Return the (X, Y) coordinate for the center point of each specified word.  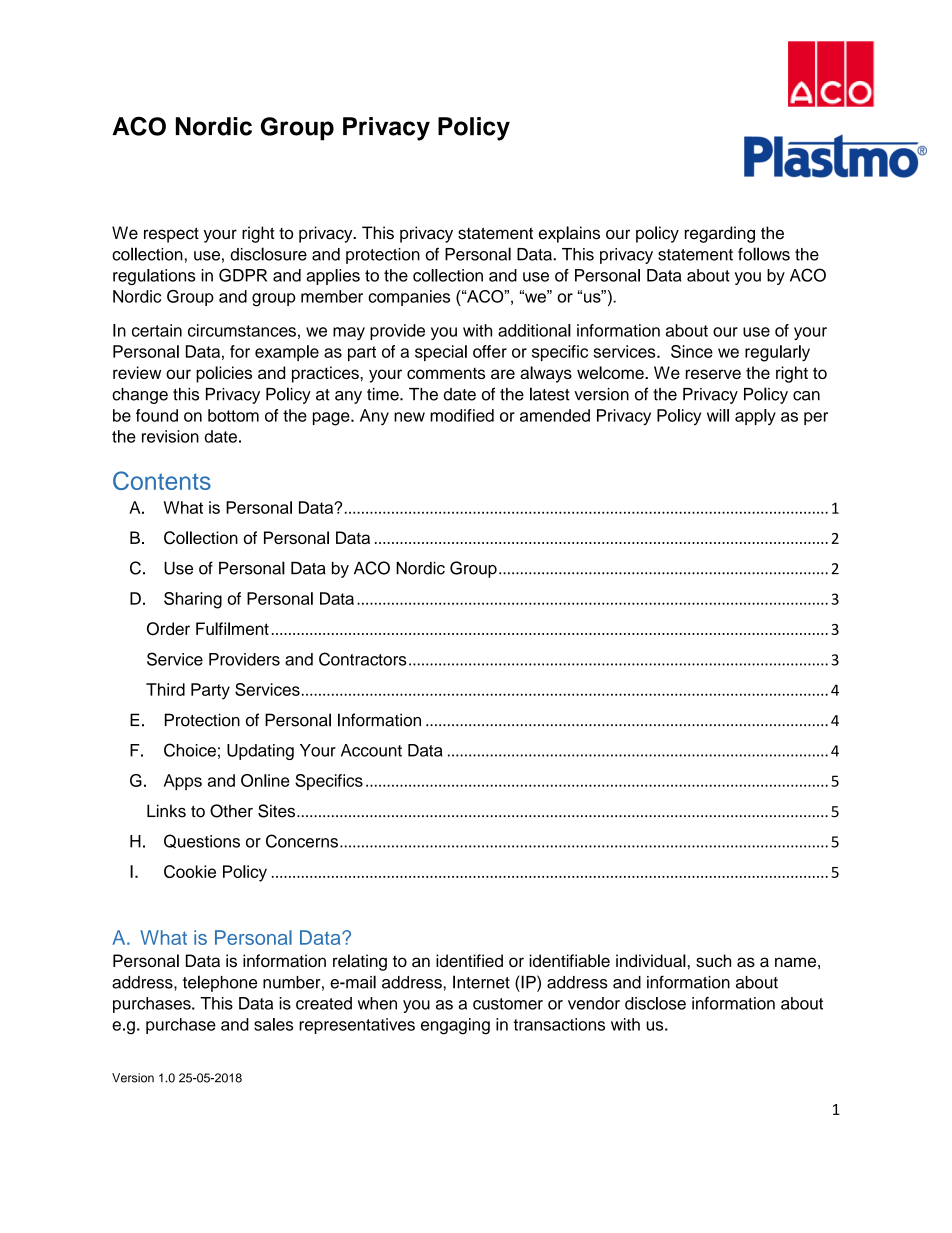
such (713, 960)
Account (371, 750)
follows (764, 254)
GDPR (243, 275)
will (718, 415)
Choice (190, 750)
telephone (220, 983)
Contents (162, 480)
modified (462, 415)
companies (409, 298)
